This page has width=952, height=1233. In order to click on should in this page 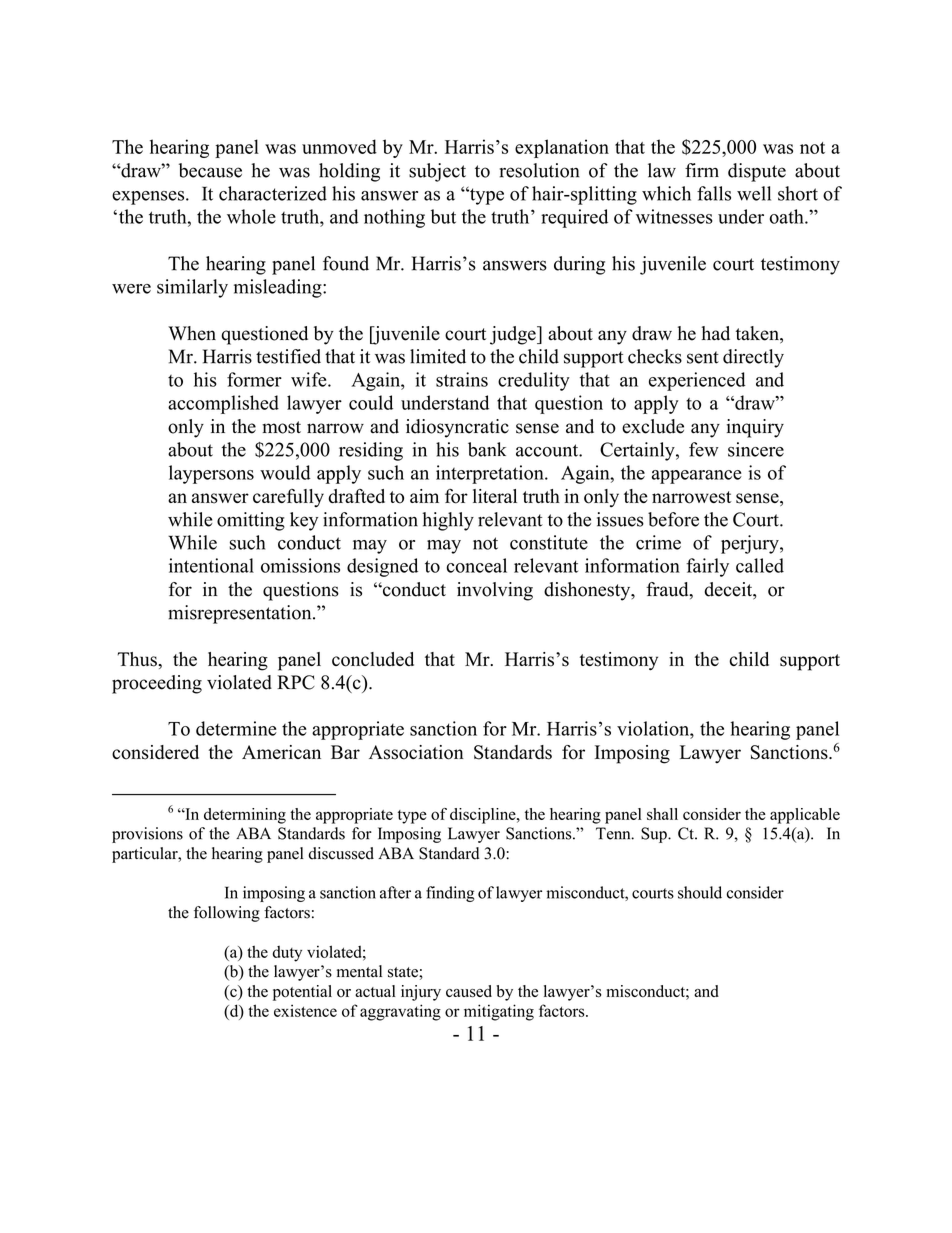, I will do `click(700, 892)`.
